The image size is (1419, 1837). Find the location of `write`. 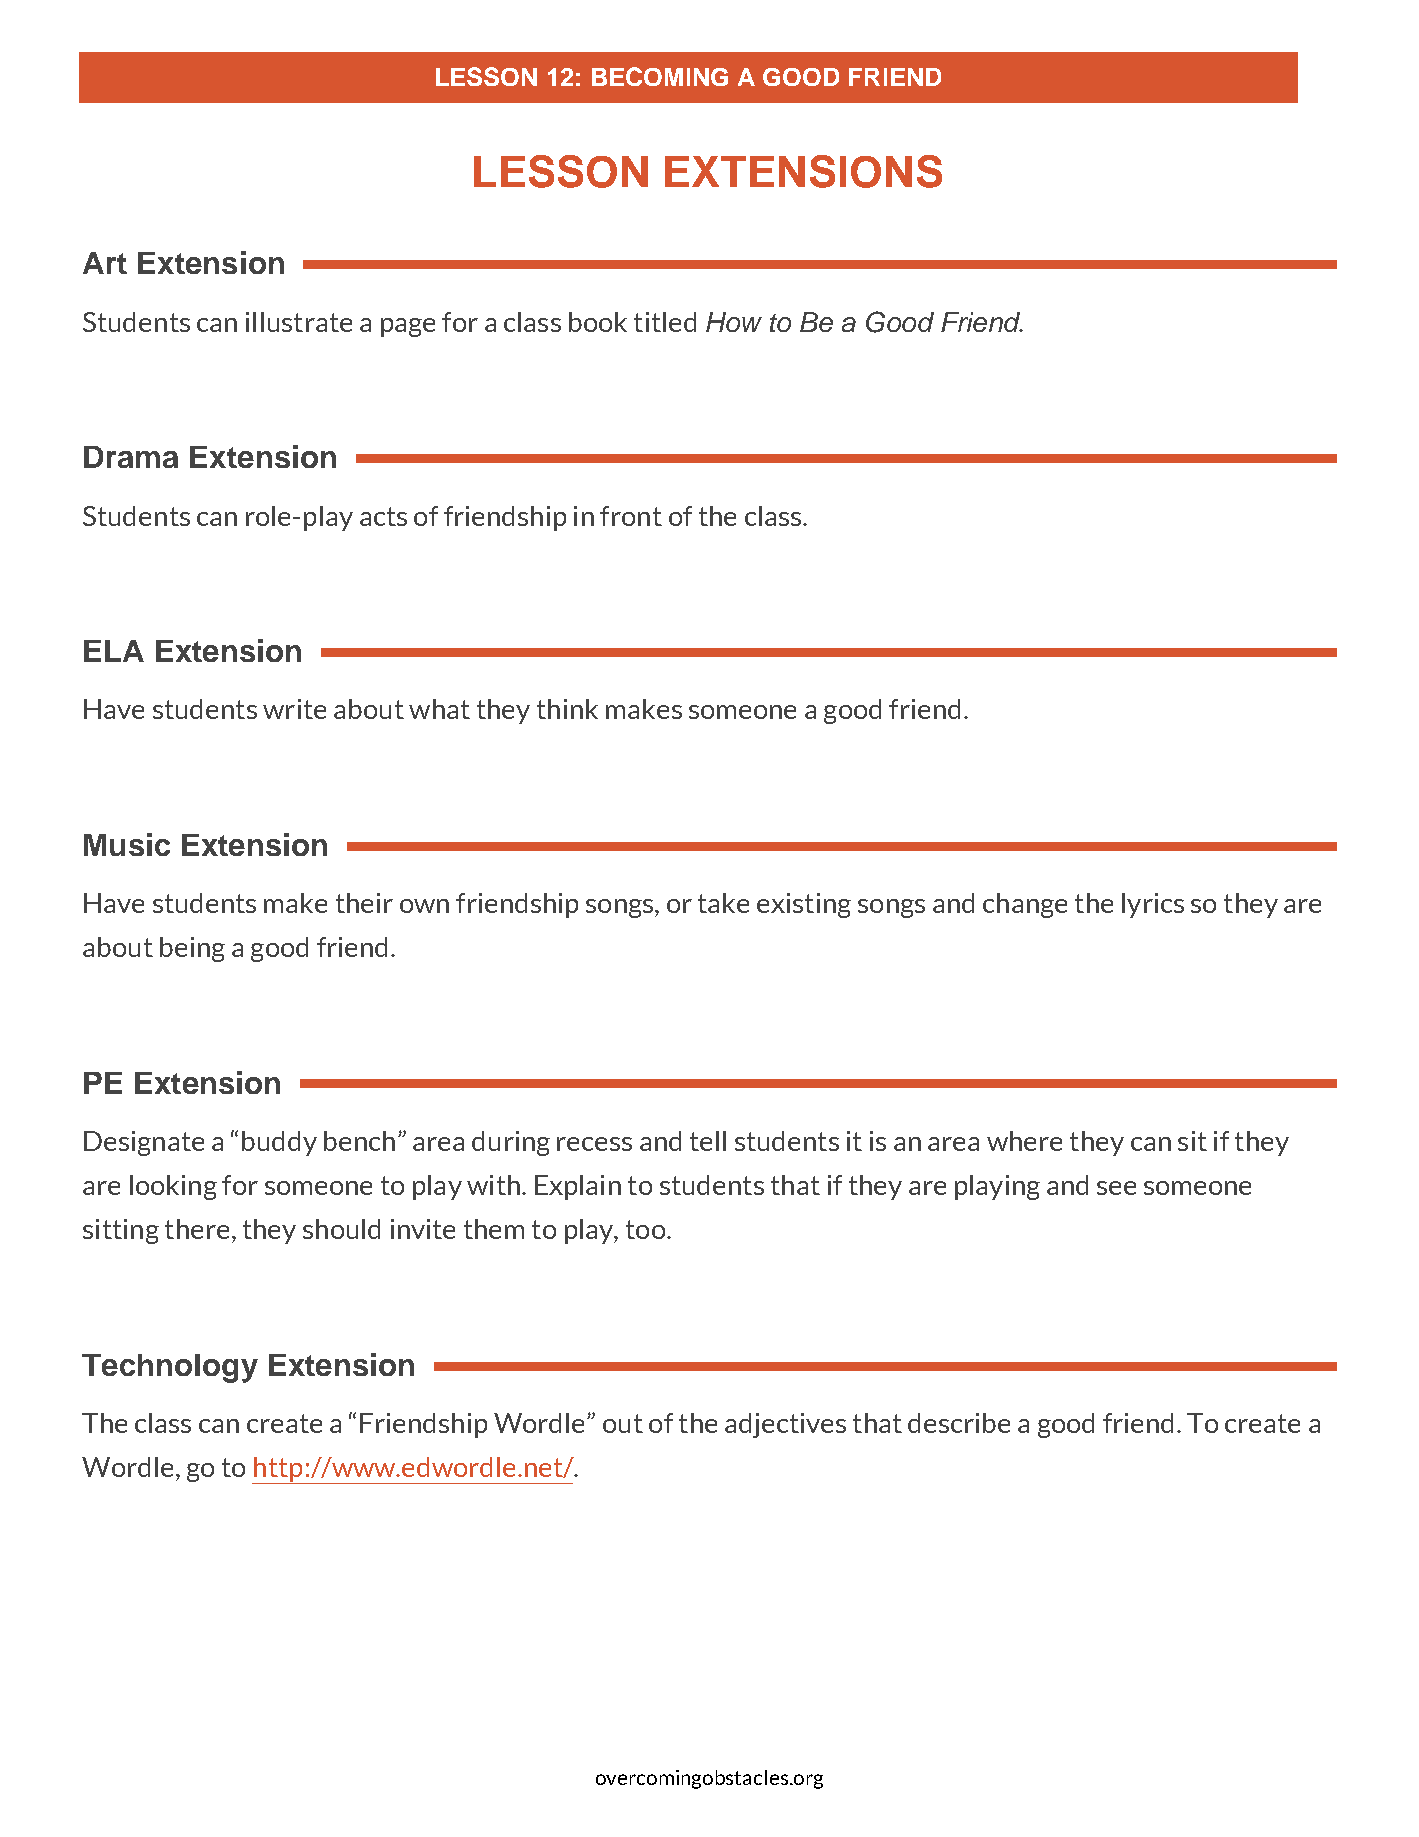

write is located at coordinates (294, 709).
